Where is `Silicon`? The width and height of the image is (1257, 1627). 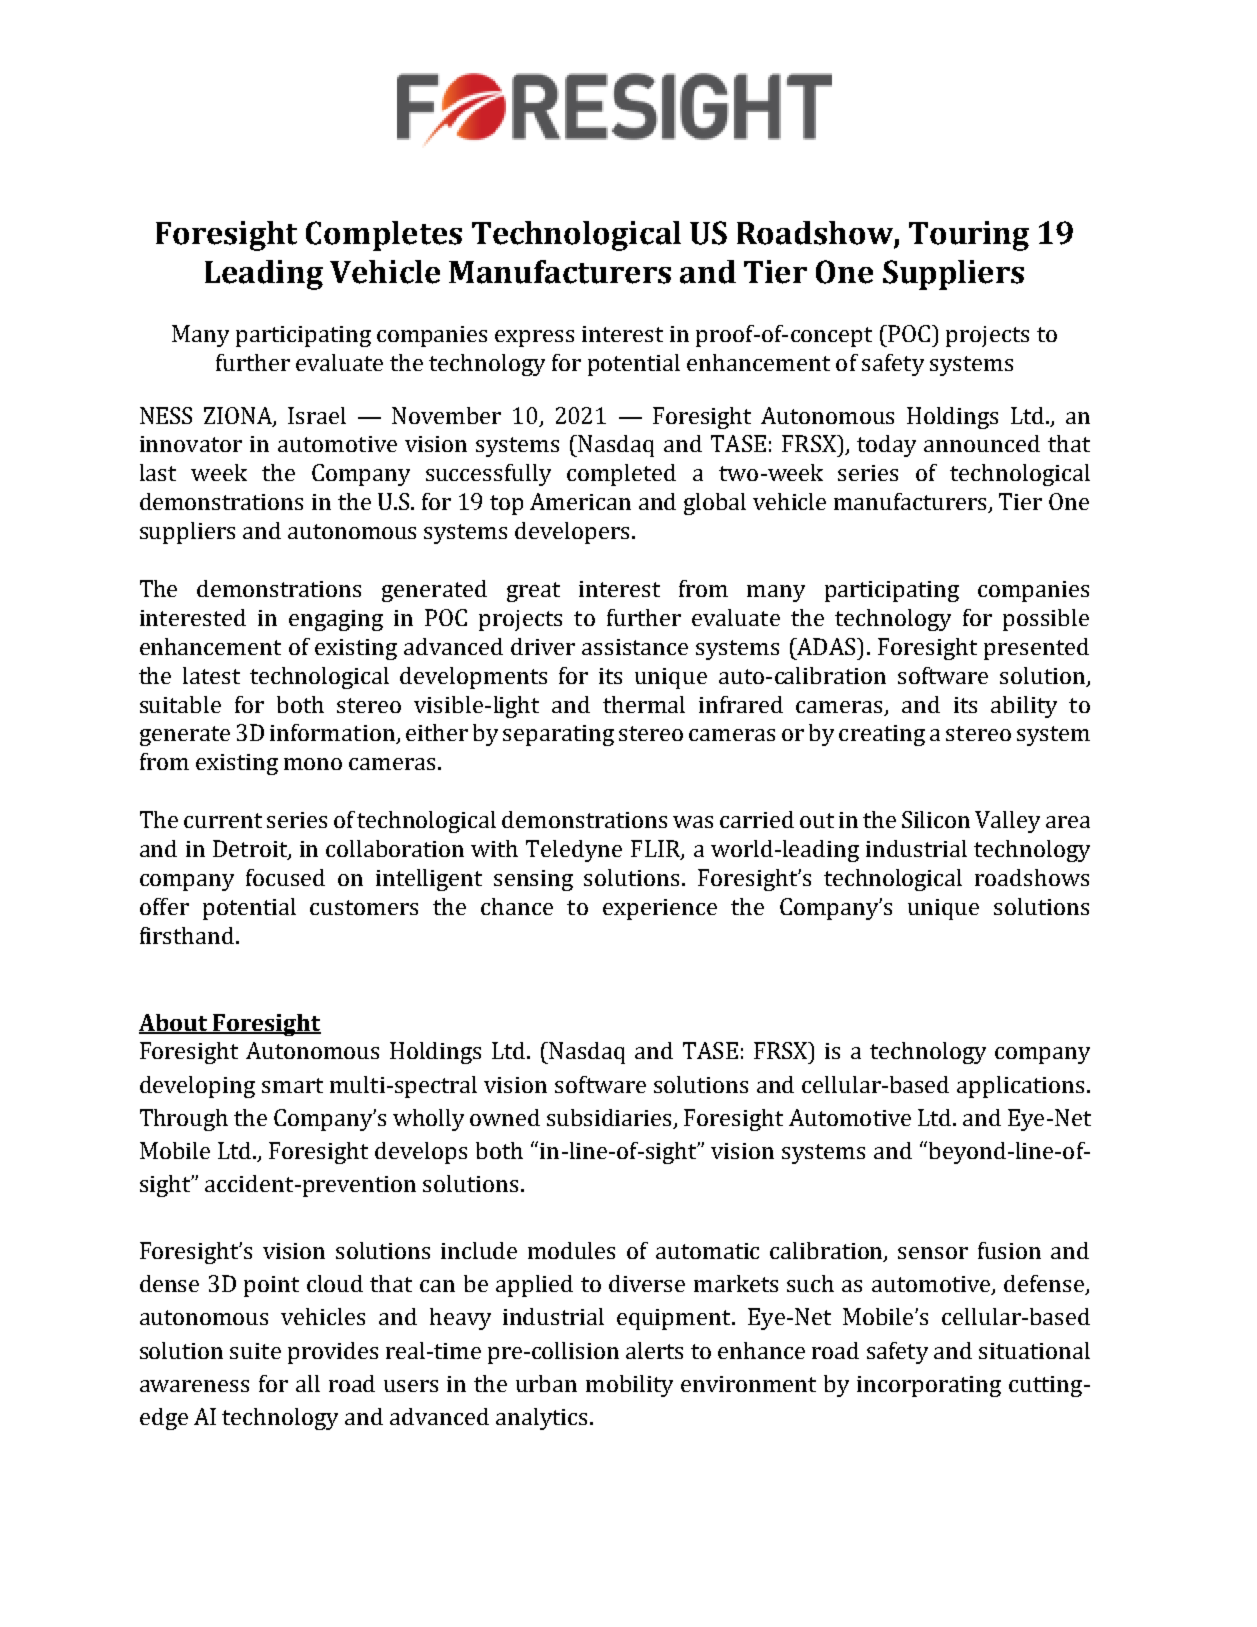
Silicon is located at coordinates (936, 819).
